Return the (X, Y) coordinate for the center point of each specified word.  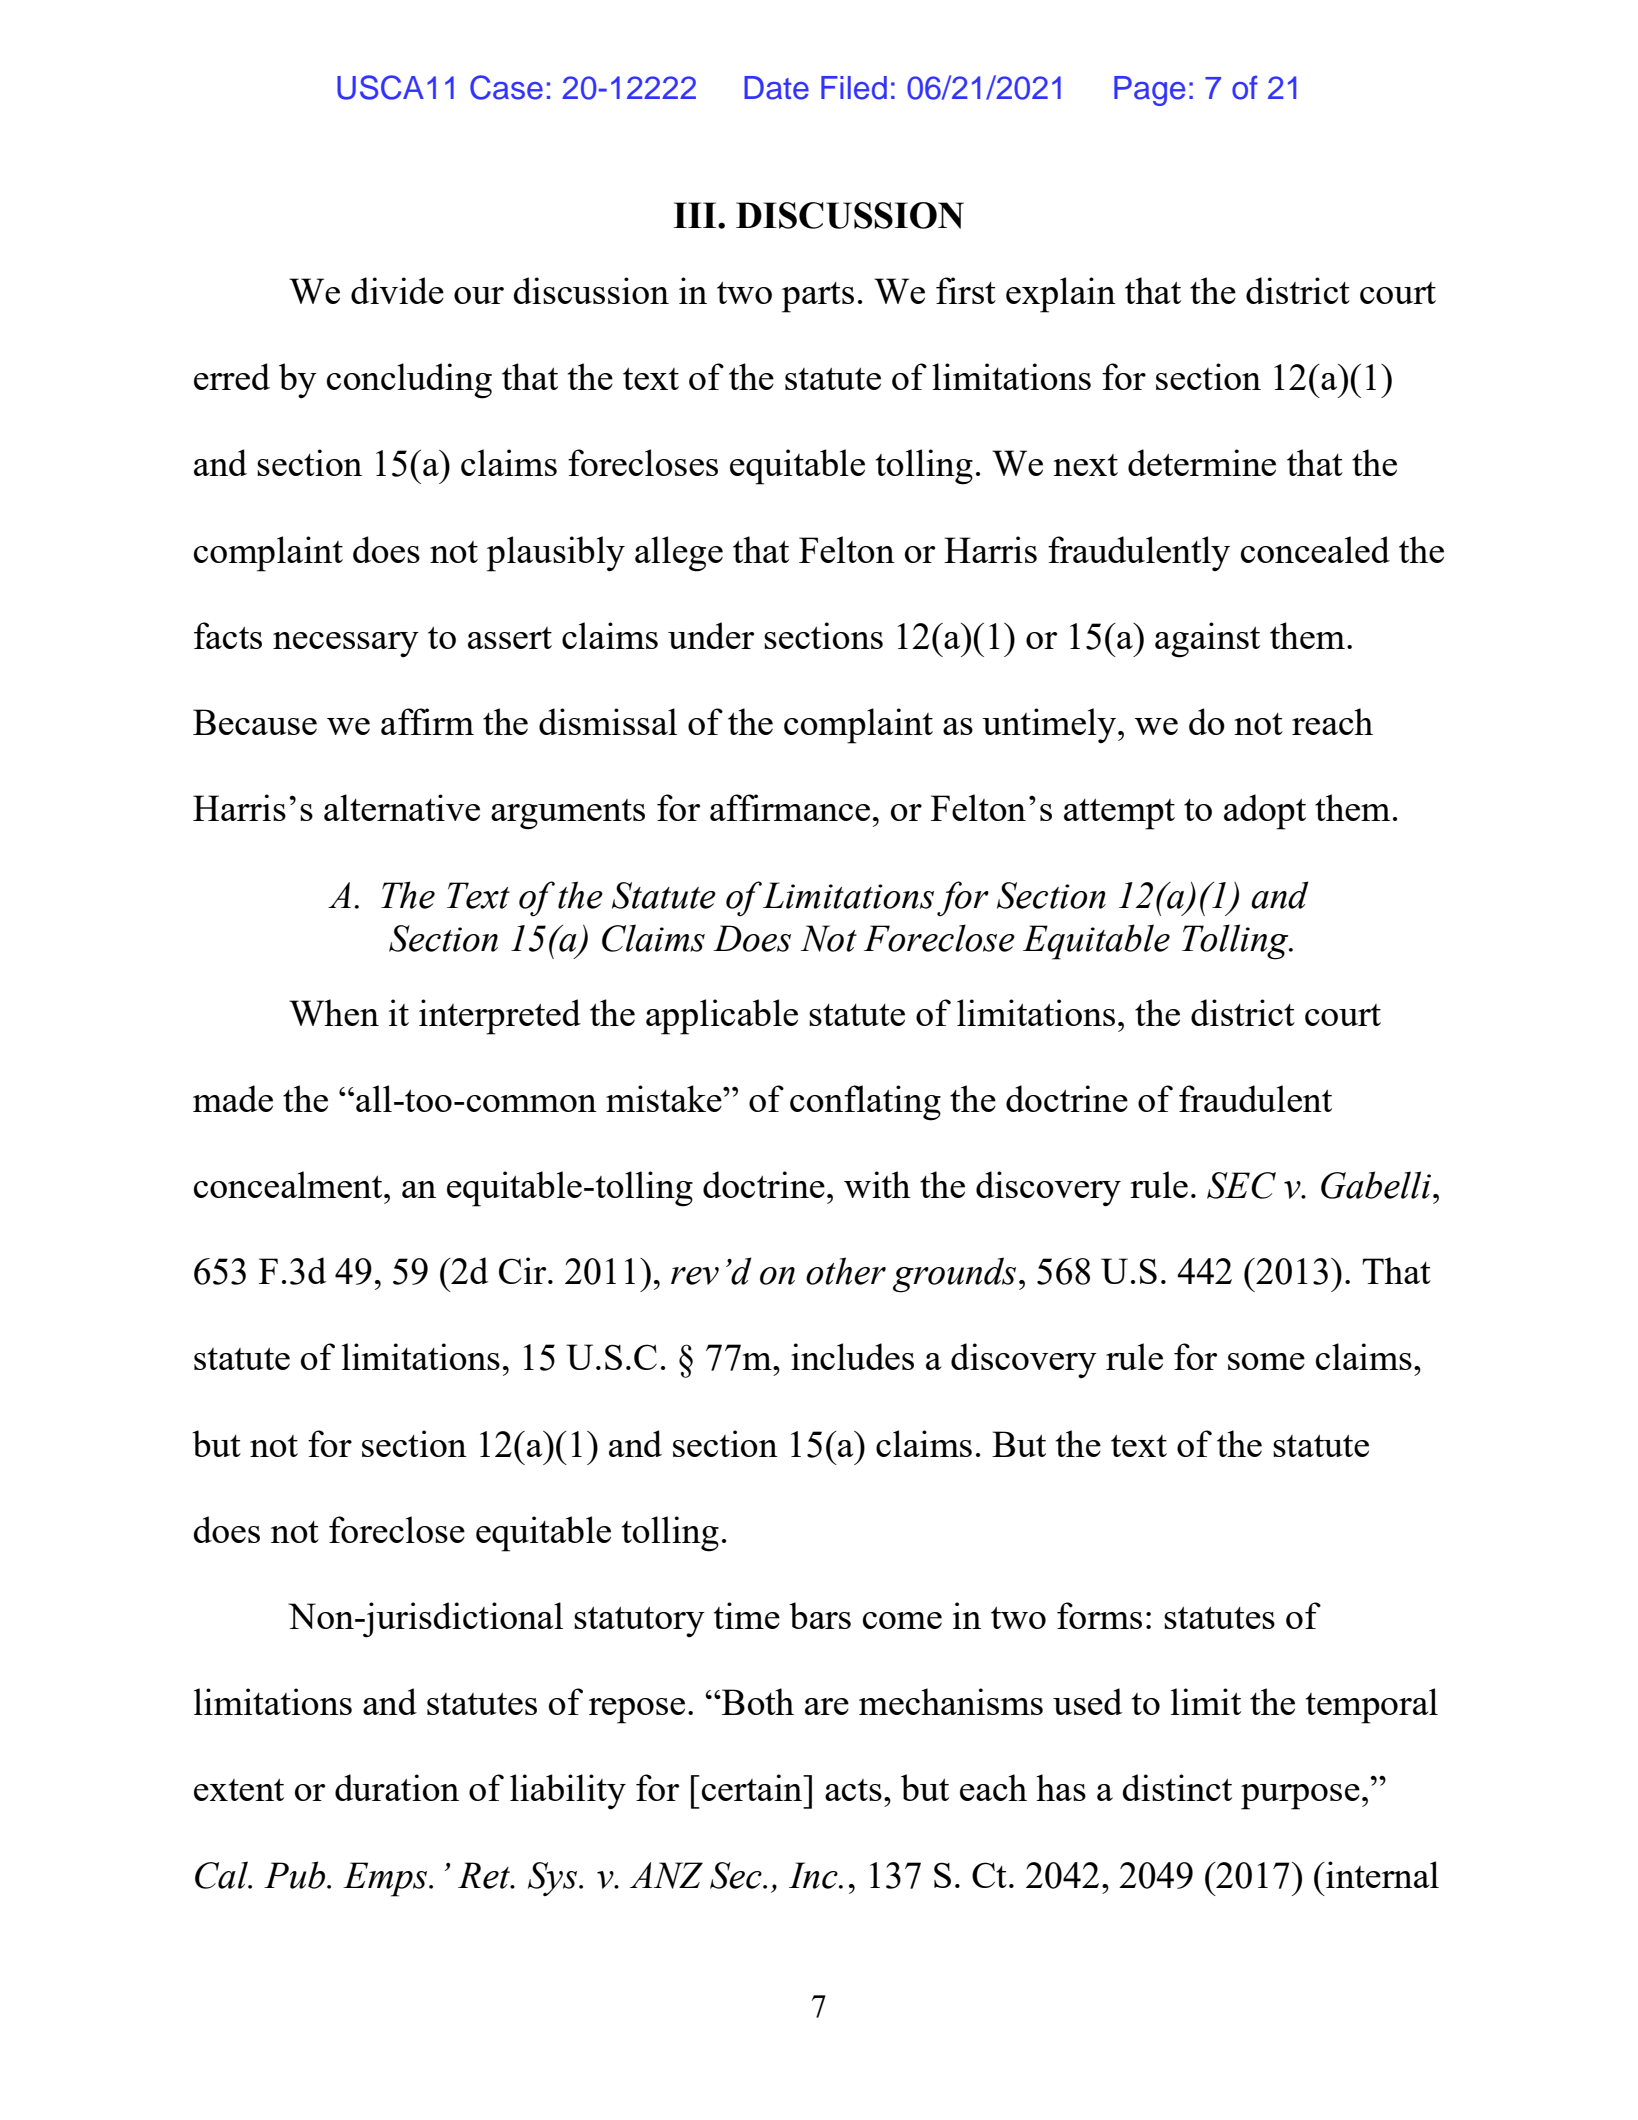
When (334, 1012)
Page (1149, 91)
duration (397, 1787)
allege (679, 554)
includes (852, 1356)
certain (753, 1787)
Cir (524, 1270)
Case (506, 87)
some (1266, 1361)
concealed (1315, 549)
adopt (1265, 812)
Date (776, 88)
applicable (722, 1017)
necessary (346, 645)
